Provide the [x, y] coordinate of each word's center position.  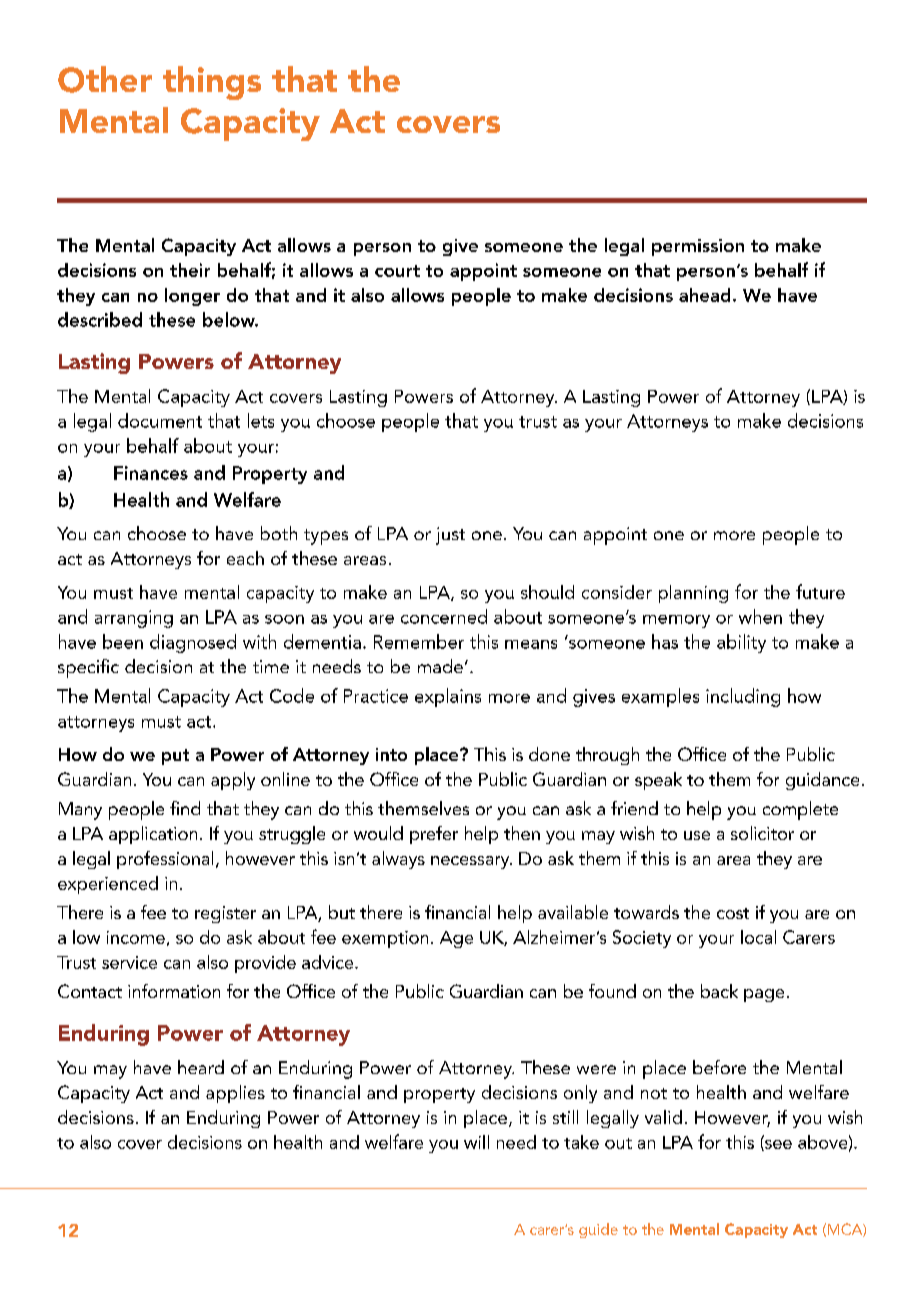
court [397, 271]
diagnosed [193, 643]
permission [698, 247]
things [212, 83]
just [450, 536]
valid [663, 1117]
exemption [385, 939]
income [136, 937]
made [440, 666]
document [160, 420]
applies [235, 1094]
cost [733, 913]
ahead [704, 295]
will [476, 1142]
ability [741, 643]
